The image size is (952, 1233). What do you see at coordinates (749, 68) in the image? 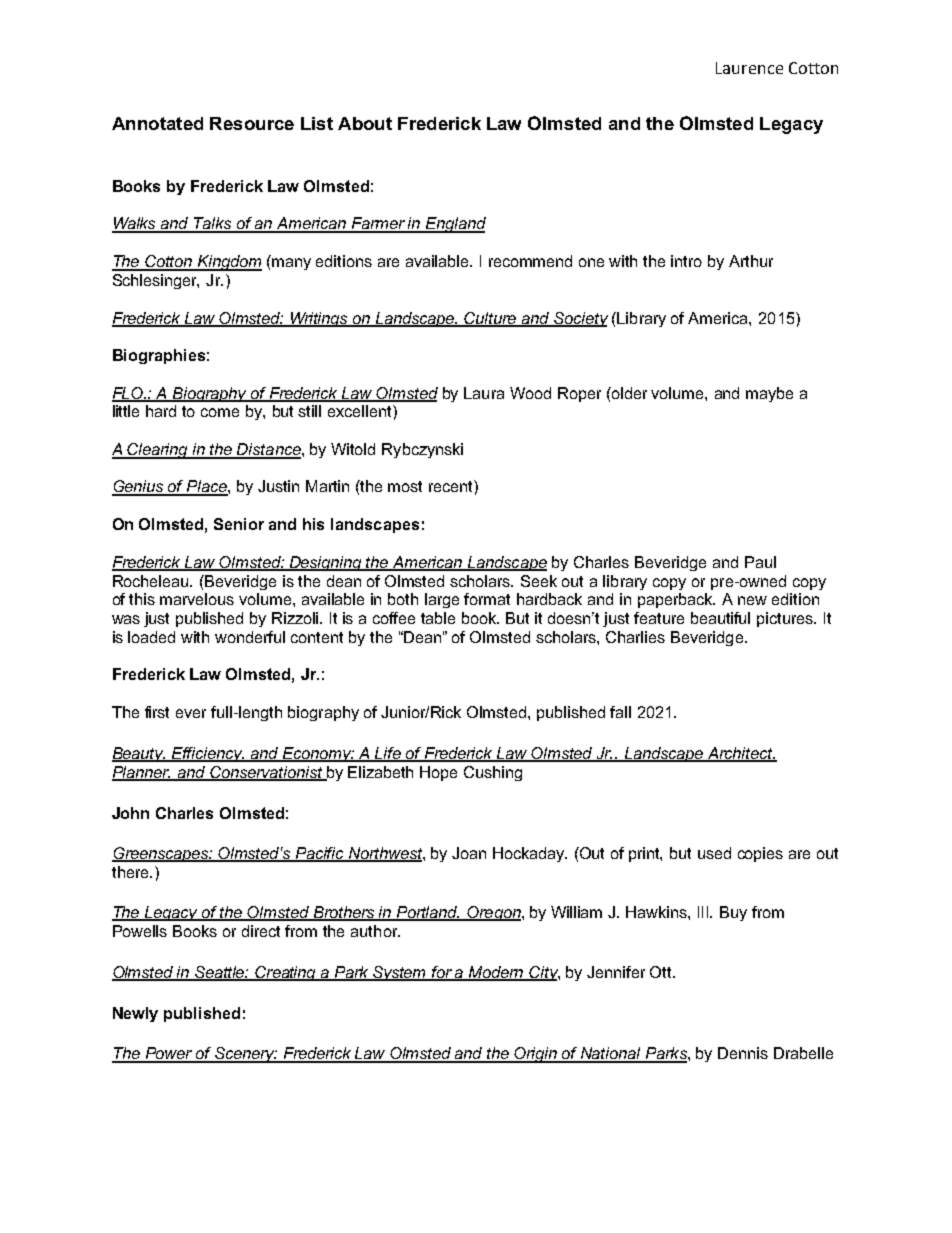
I see `Laurence` at bounding box center [749, 68].
